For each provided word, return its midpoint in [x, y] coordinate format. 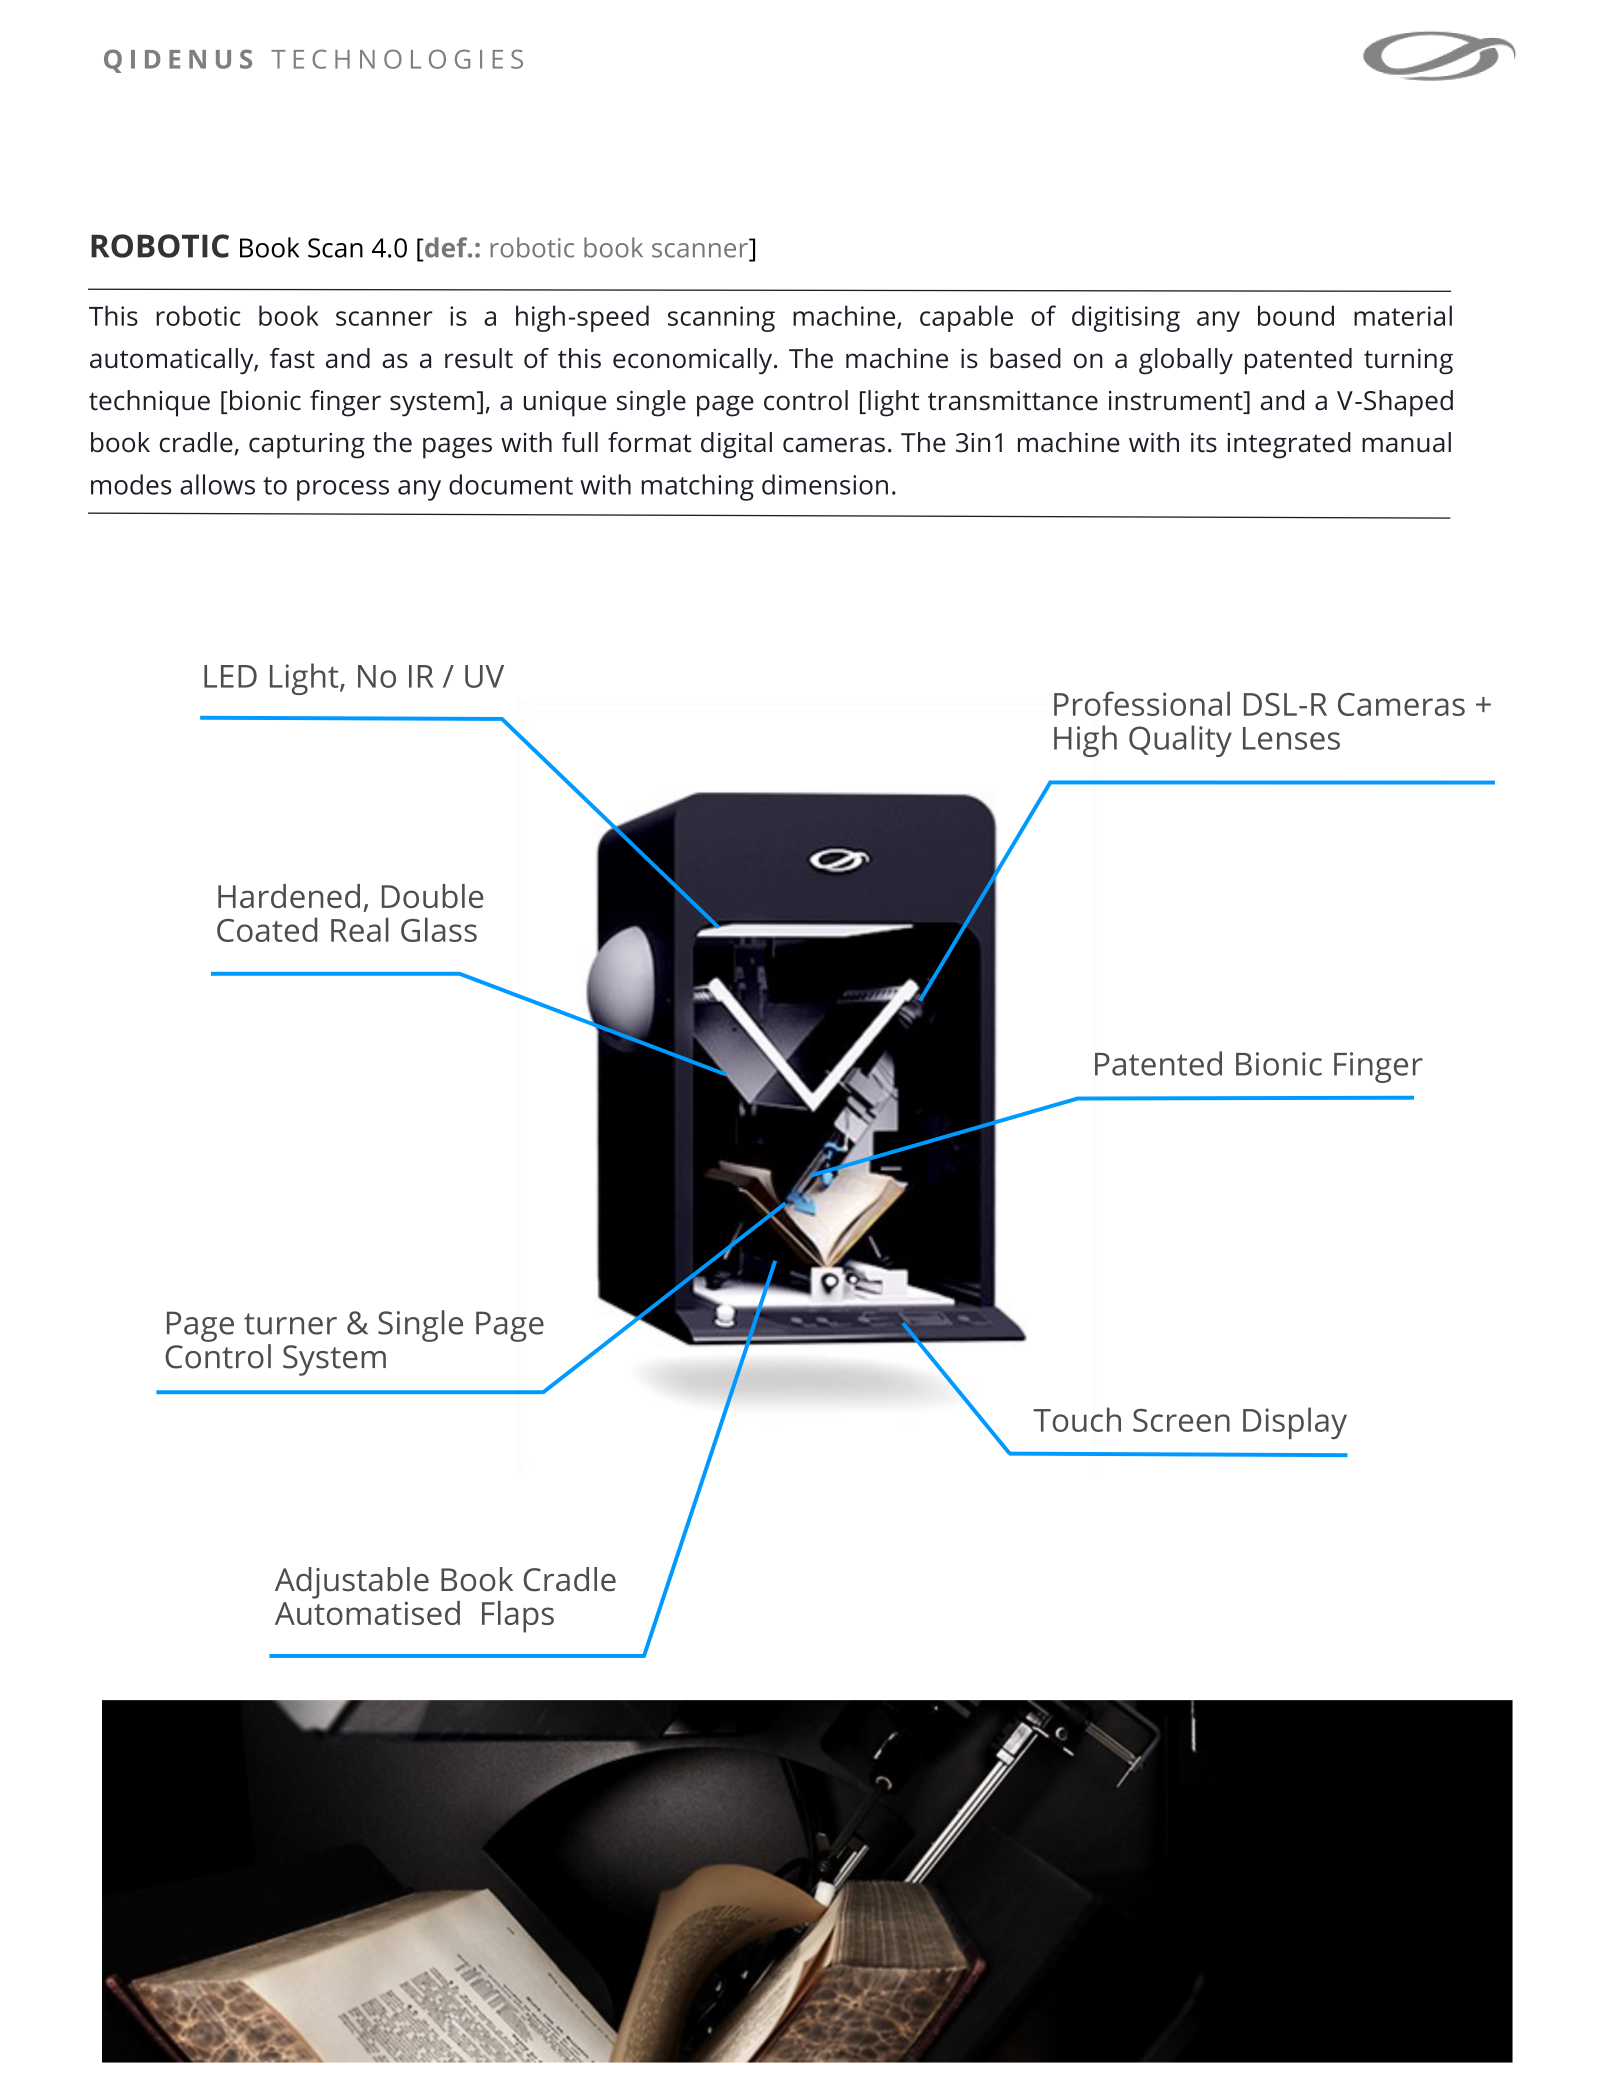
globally [1186, 361]
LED [230, 676]
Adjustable [352, 1583]
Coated [267, 929]
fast [292, 358]
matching [698, 487]
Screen [1181, 1420]
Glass [439, 929]
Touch [1077, 1419]
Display [1295, 1423]
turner [290, 1324]
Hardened [289, 896]
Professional [1142, 703]
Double [432, 896]
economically [694, 361]
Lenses [1291, 738]
